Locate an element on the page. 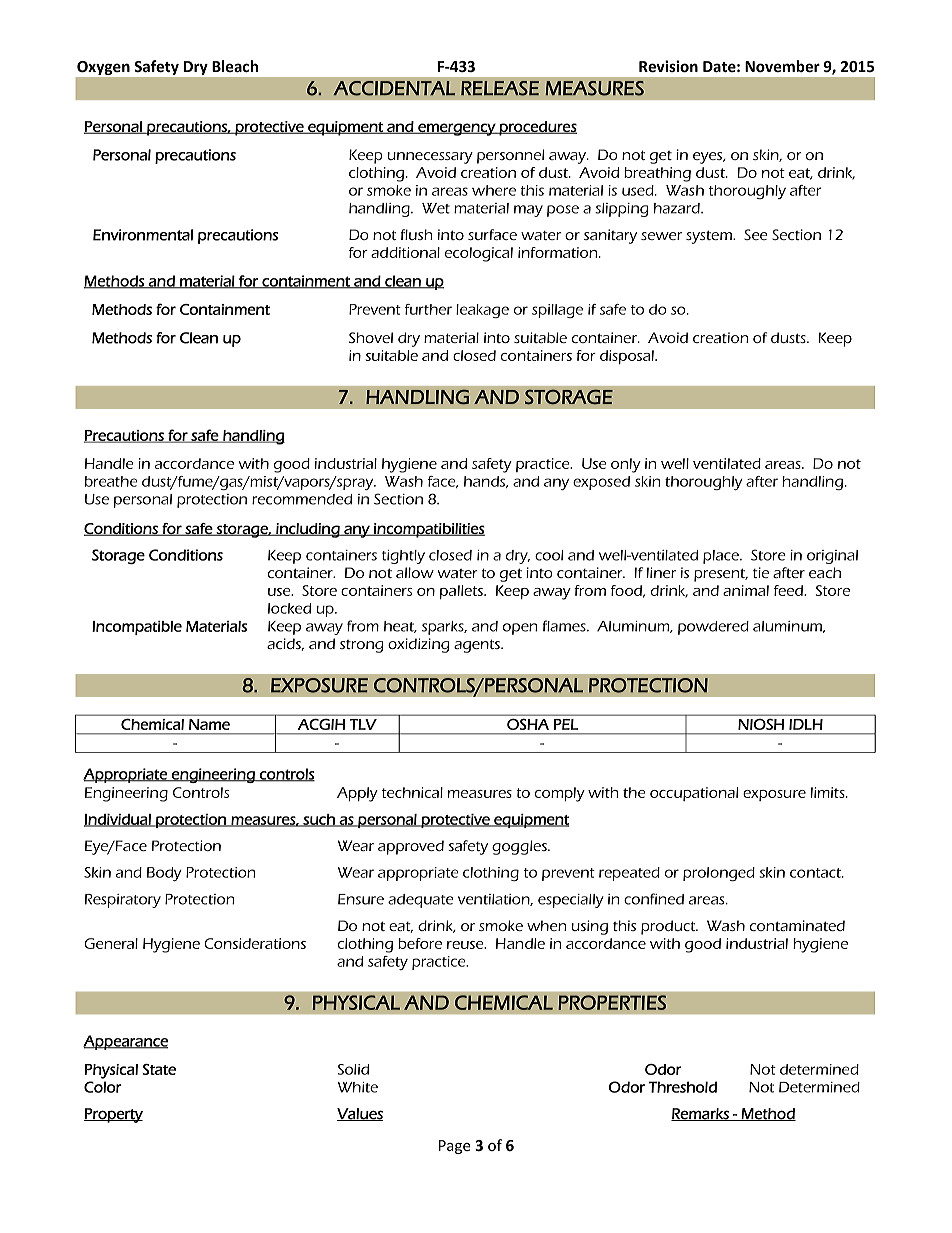 This image has width=952, height=1233. Remarks is located at coordinates (701, 1114).
